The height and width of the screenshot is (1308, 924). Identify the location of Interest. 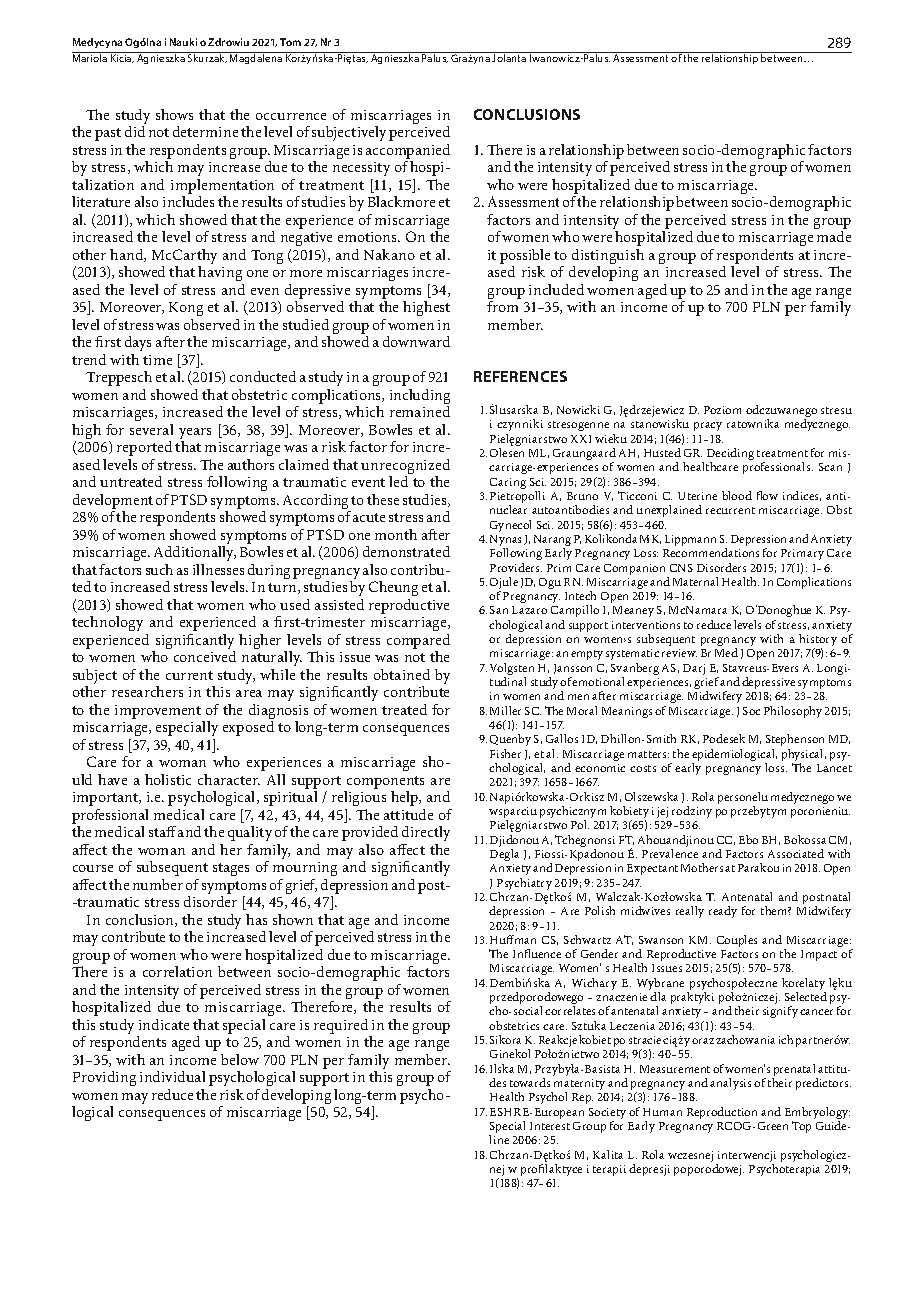
(550, 1126).
